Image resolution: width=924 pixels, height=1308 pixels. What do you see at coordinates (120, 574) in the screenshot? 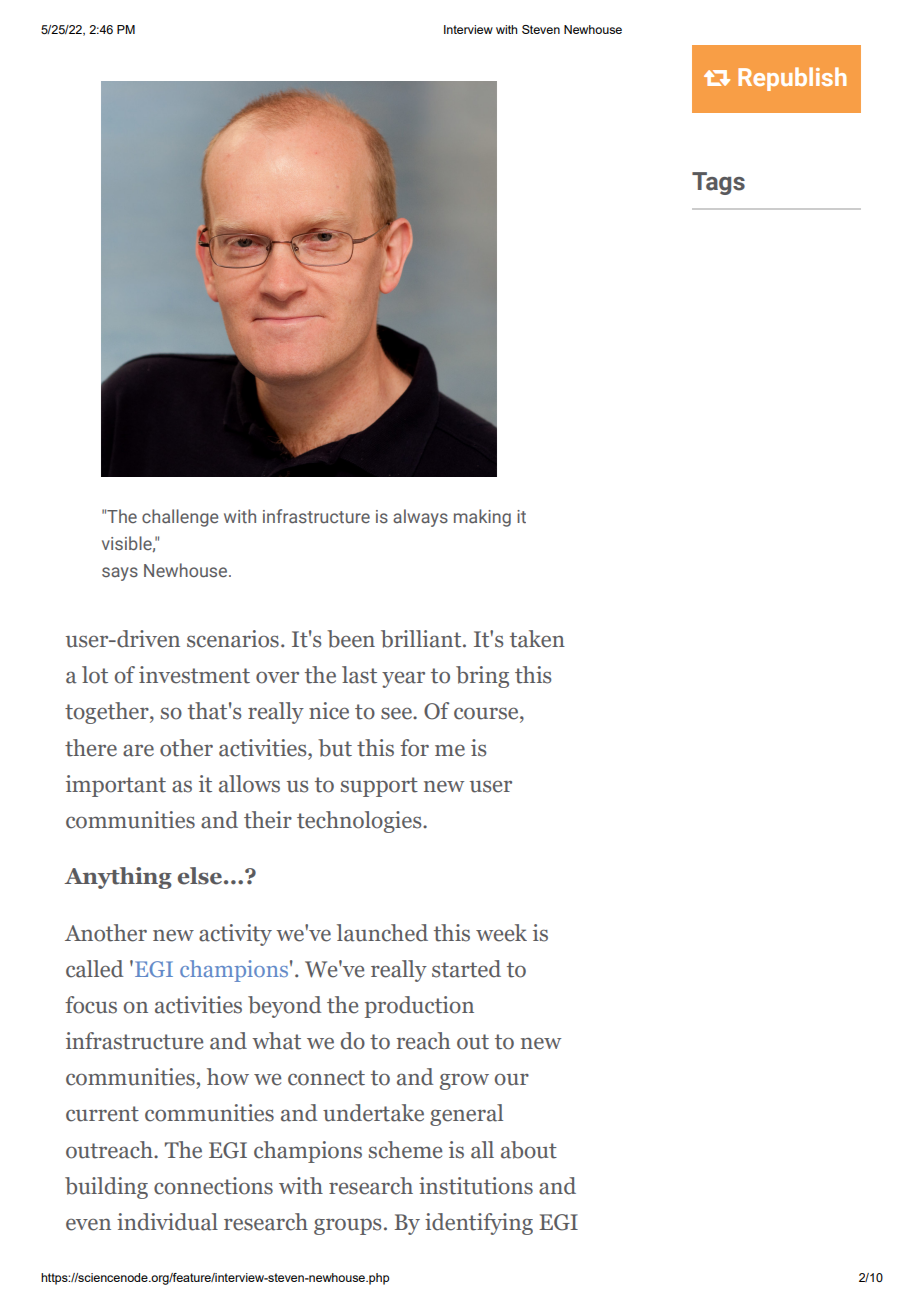
I see `says` at bounding box center [120, 574].
